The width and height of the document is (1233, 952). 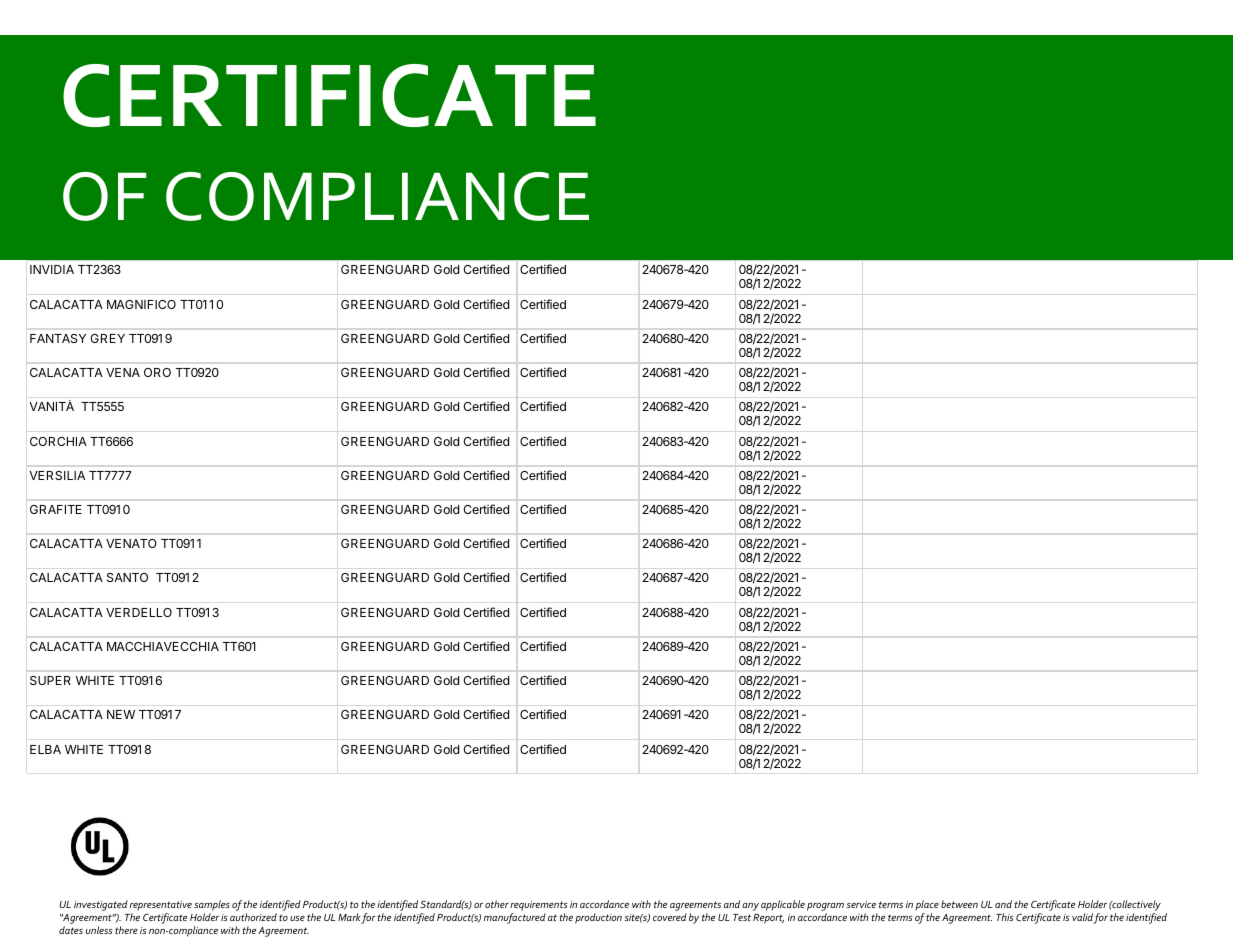 What do you see at coordinates (50, 680) in the document?
I see `SUPER` at bounding box center [50, 680].
